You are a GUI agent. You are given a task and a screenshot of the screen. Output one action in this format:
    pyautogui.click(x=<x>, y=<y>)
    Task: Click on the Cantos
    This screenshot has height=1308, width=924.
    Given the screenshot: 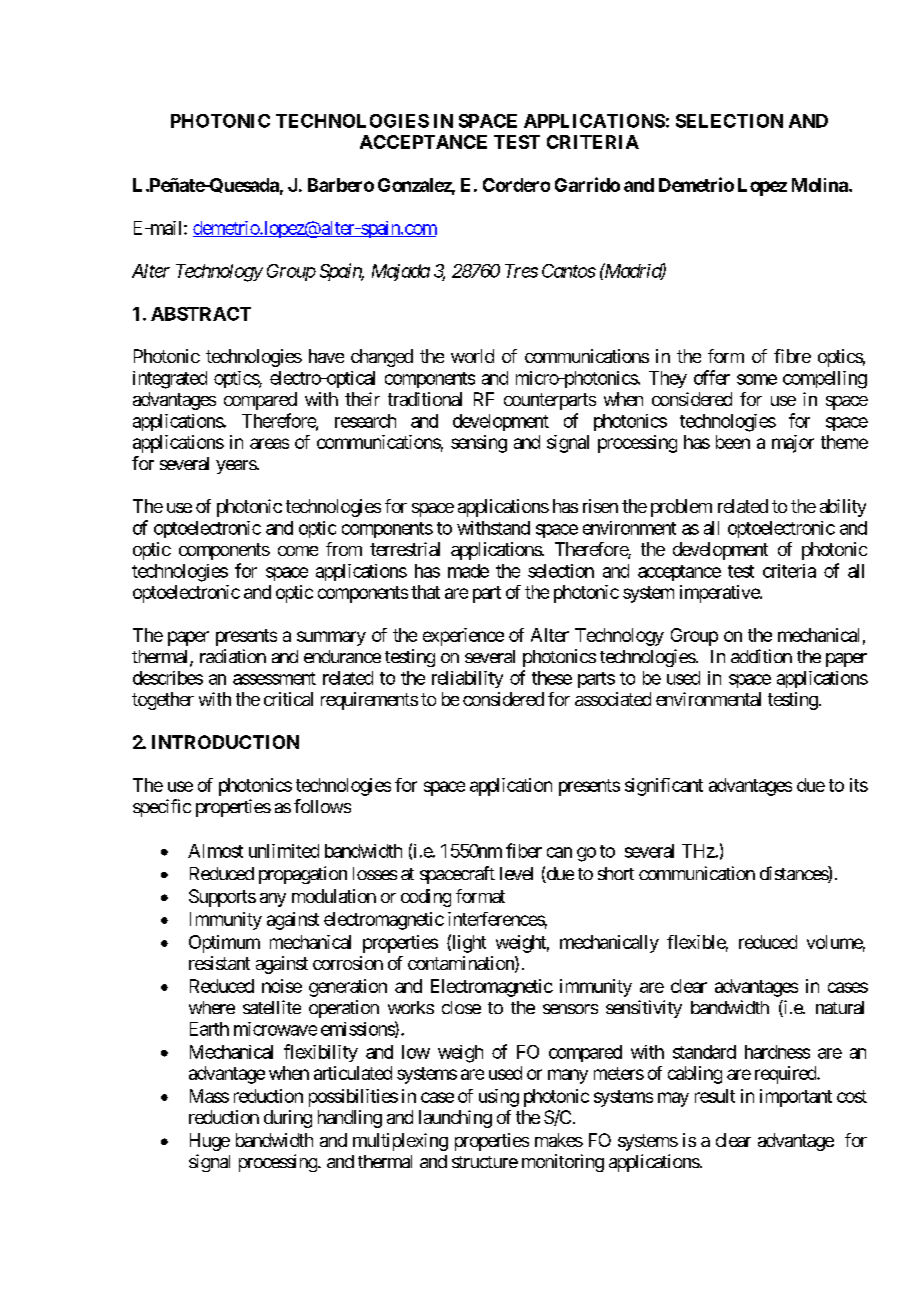 What is the action you would take?
    pyautogui.click(x=569, y=271)
